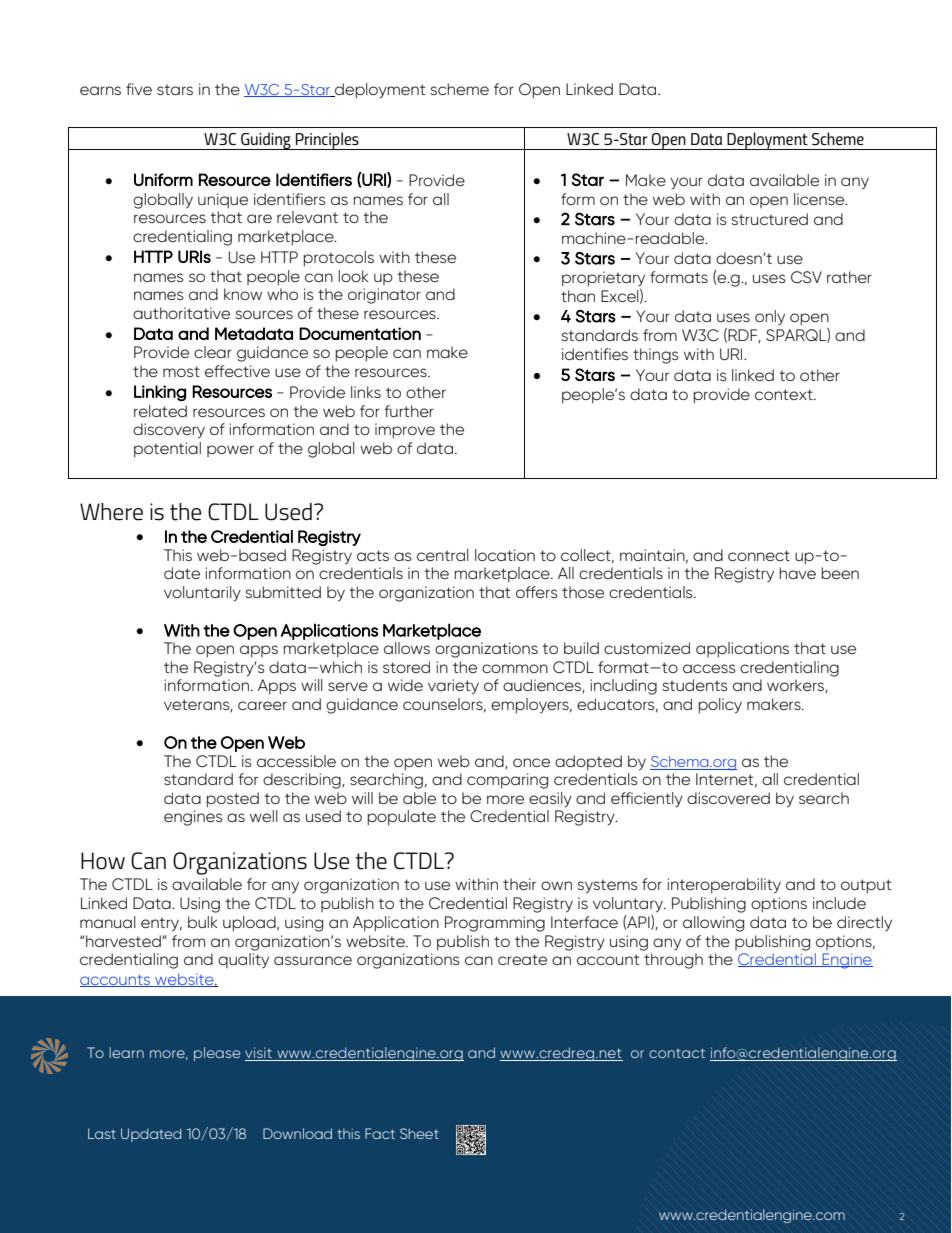 The height and width of the page is (1233, 952). I want to click on Principles, so click(327, 141).
